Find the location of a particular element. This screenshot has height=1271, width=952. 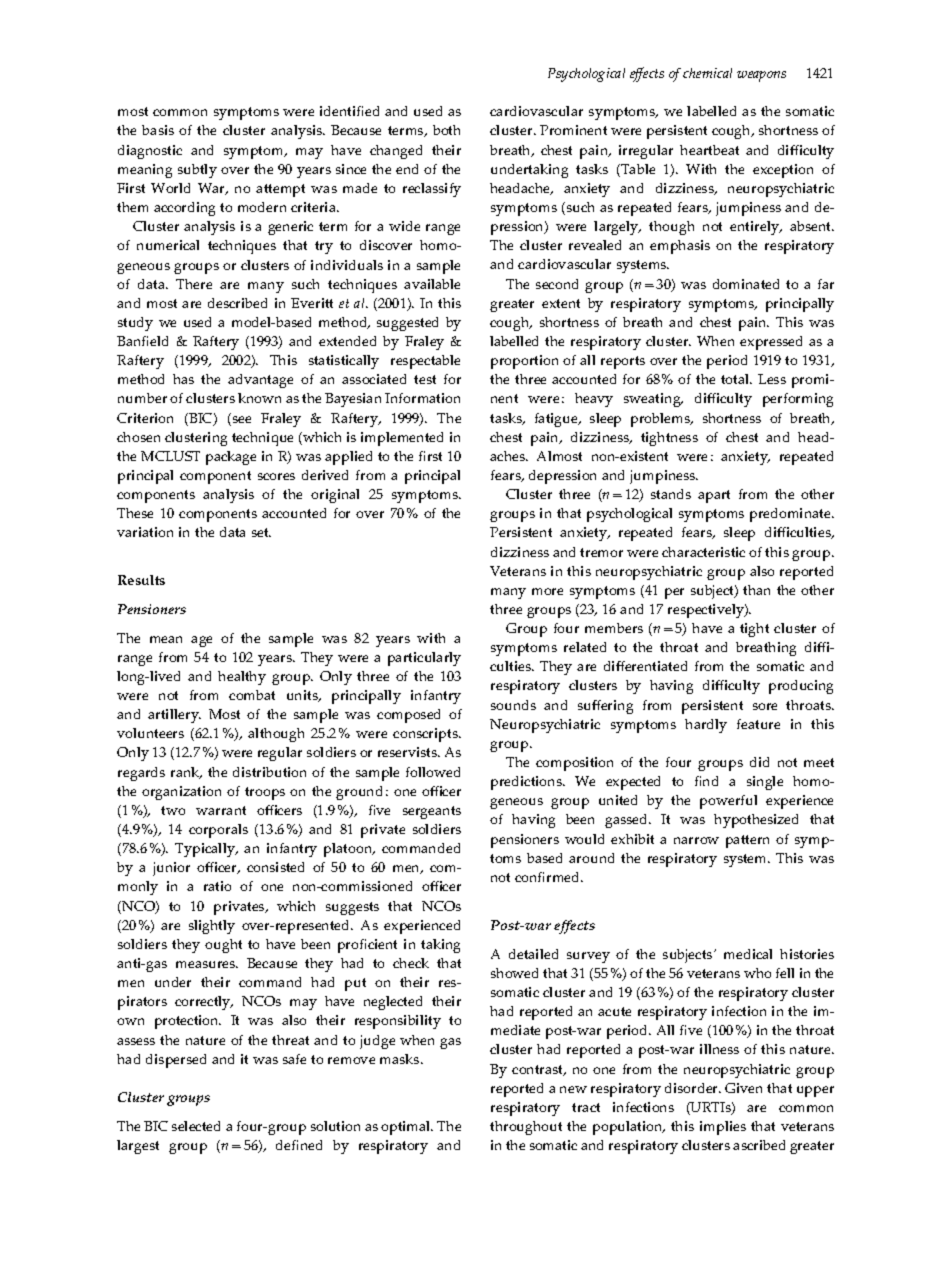

selected is located at coordinates (196, 1126).
